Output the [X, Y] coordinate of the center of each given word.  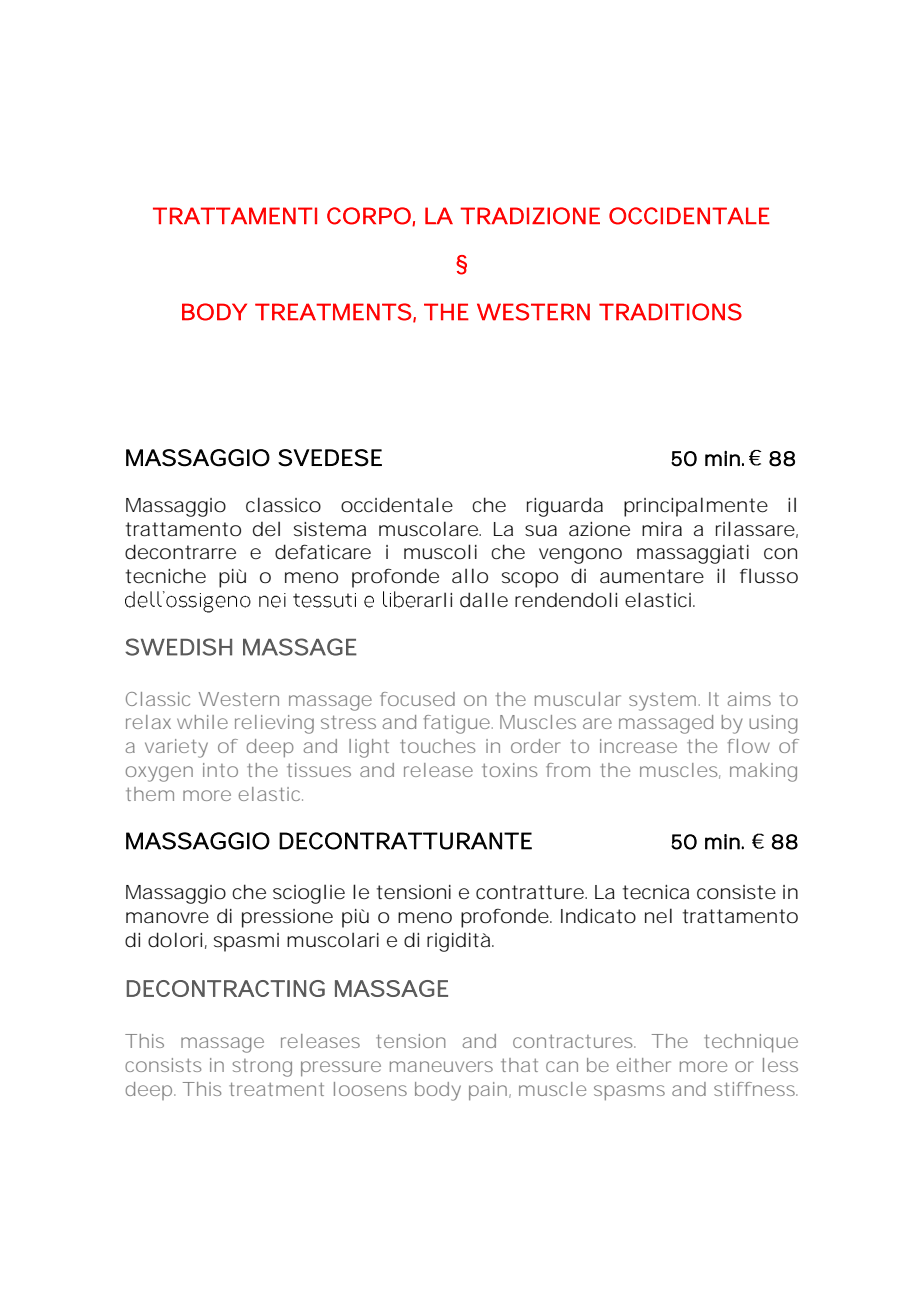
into [219, 770]
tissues [319, 770]
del [266, 529]
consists [163, 1065]
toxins [510, 770]
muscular [578, 699]
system [660, 701]
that [519, 1065]
